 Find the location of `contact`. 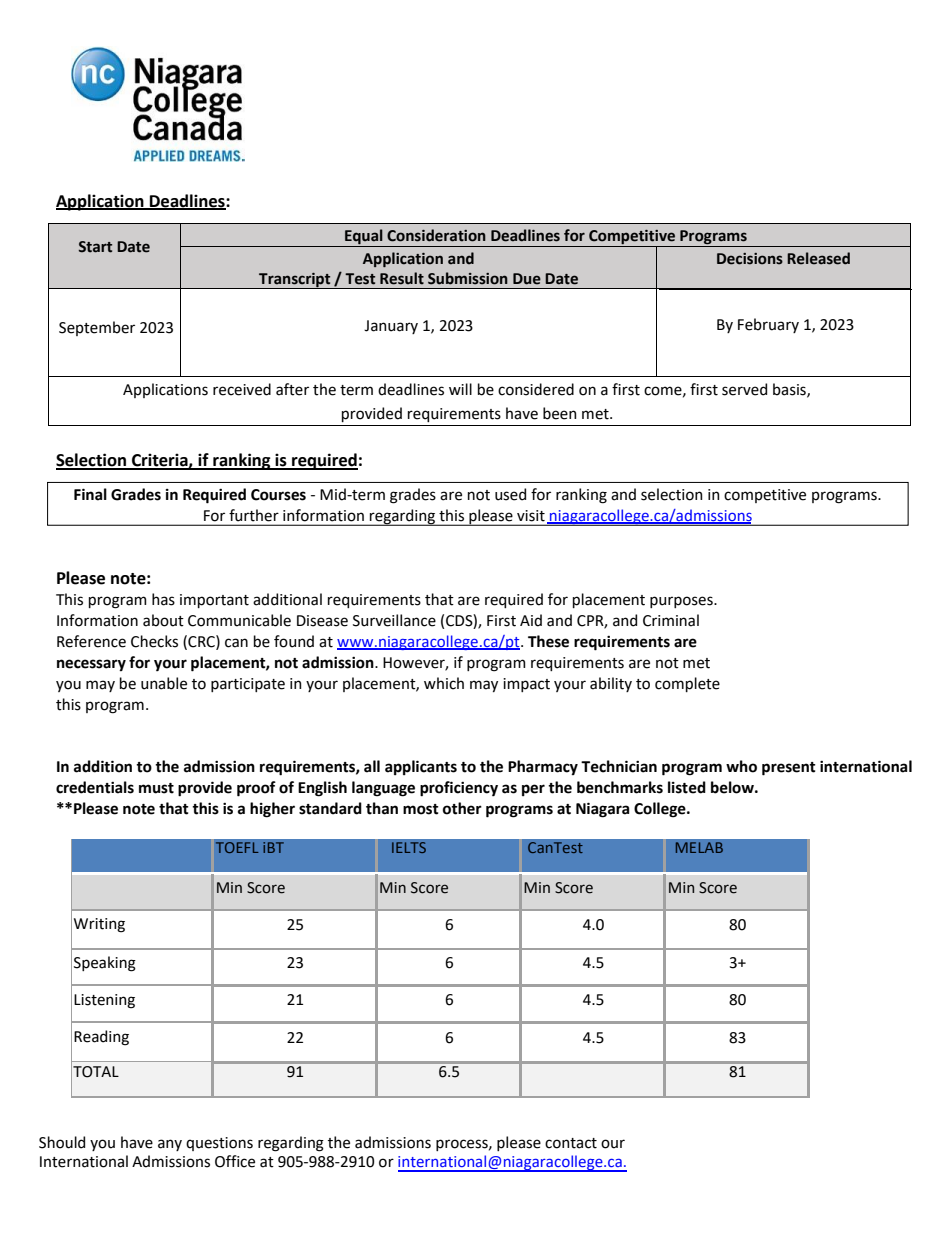

contact is located at coordinates (571, 1143).
